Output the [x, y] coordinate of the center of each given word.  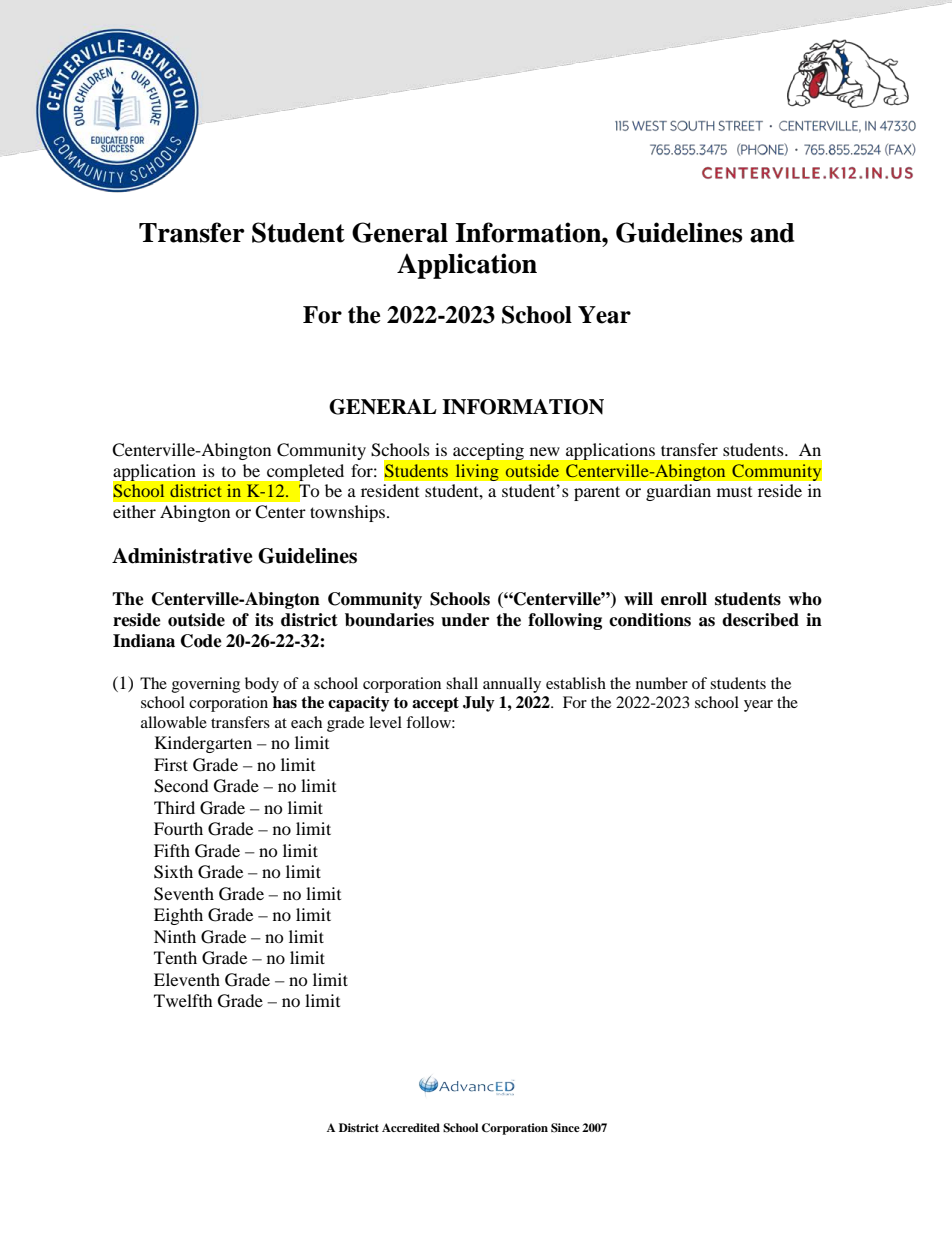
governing [206, 685]
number [662, 683]
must [734, 492]
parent [597, 493]
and [772, 233]
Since [565, 1128]
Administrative [182, 556]
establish [576, 683]
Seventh [184, 894]
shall [462, 683]
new [545, 451]
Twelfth [183, 1000]
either [134, 511]
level [385, 722]
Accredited [411, 1127]
